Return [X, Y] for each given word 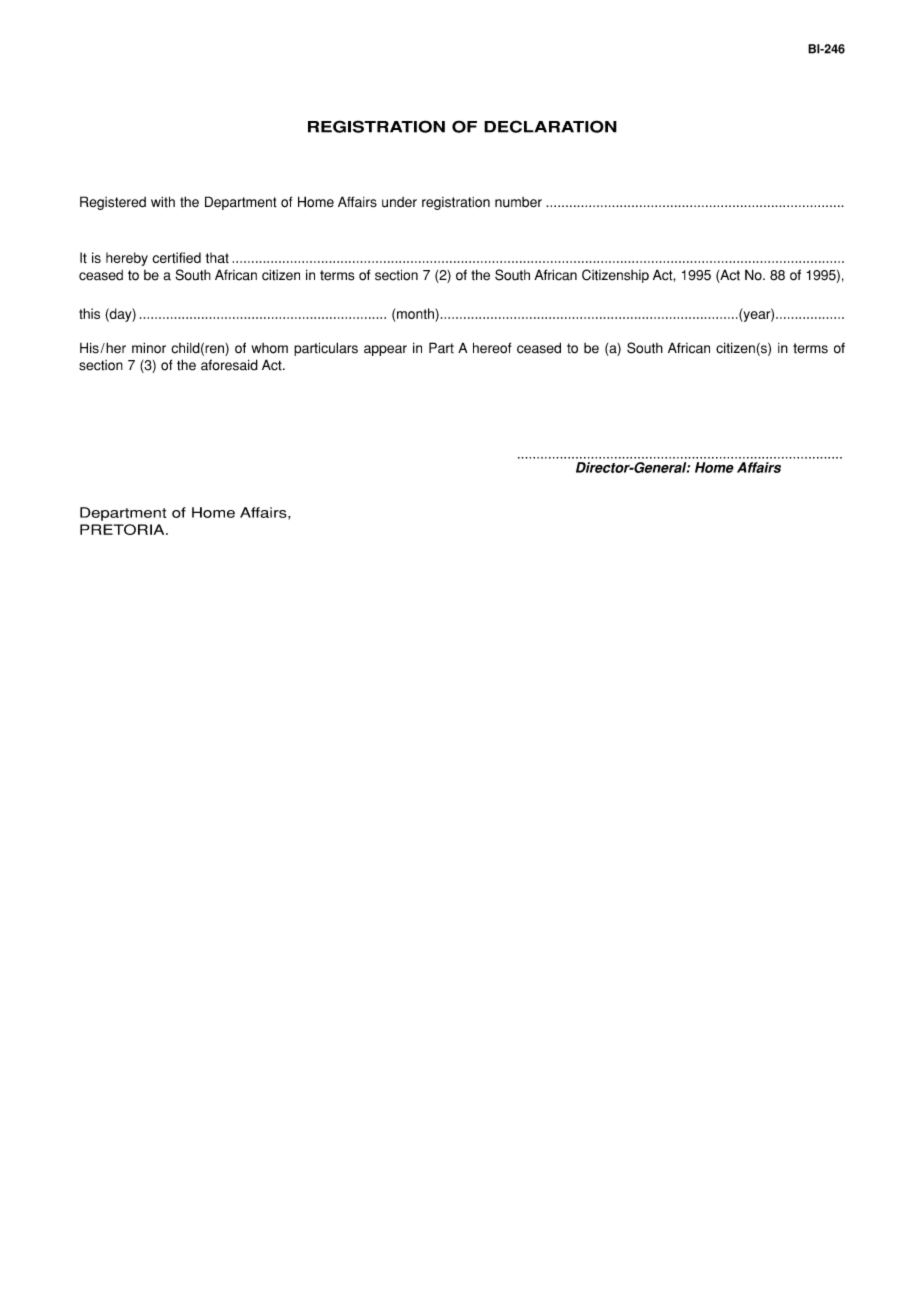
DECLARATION [550, 126]
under [399, 202]
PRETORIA [123, 529]
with [163, 202]
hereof [492, 348]
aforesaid [229, 365]
